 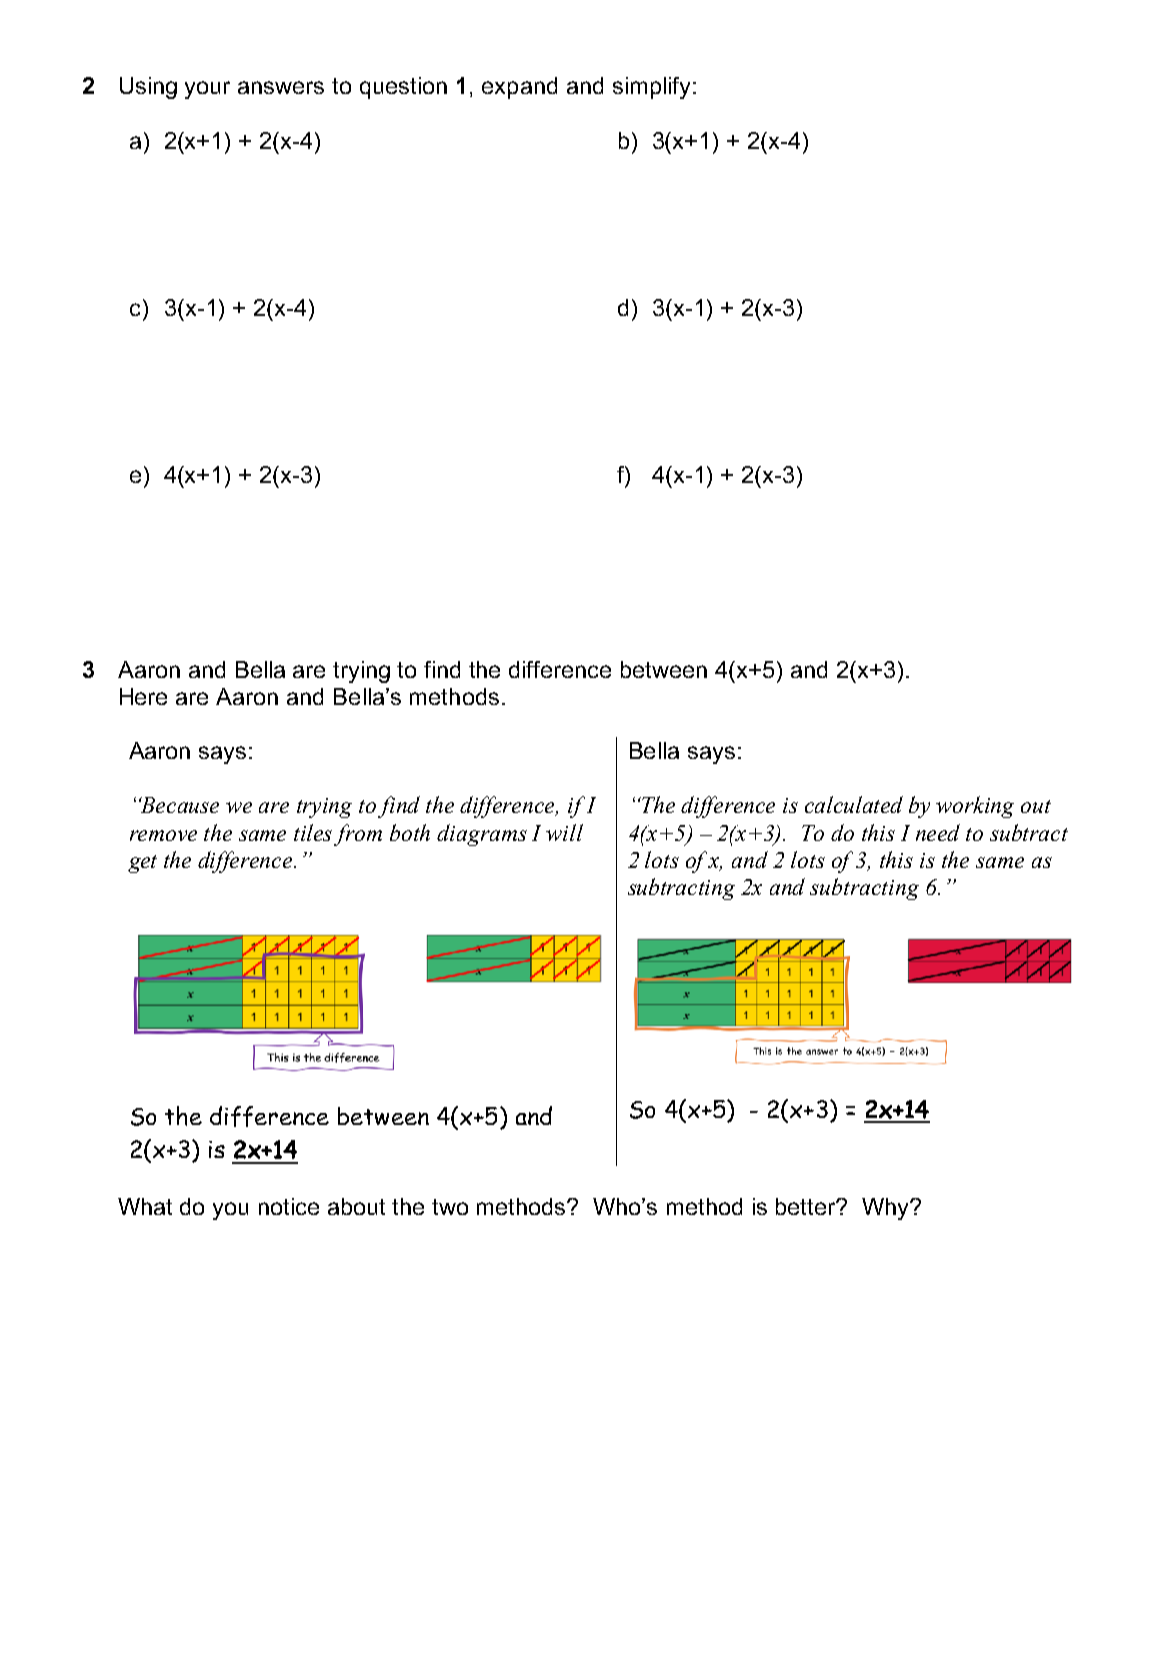 I want to click on need, so click(x=938, y=832).
